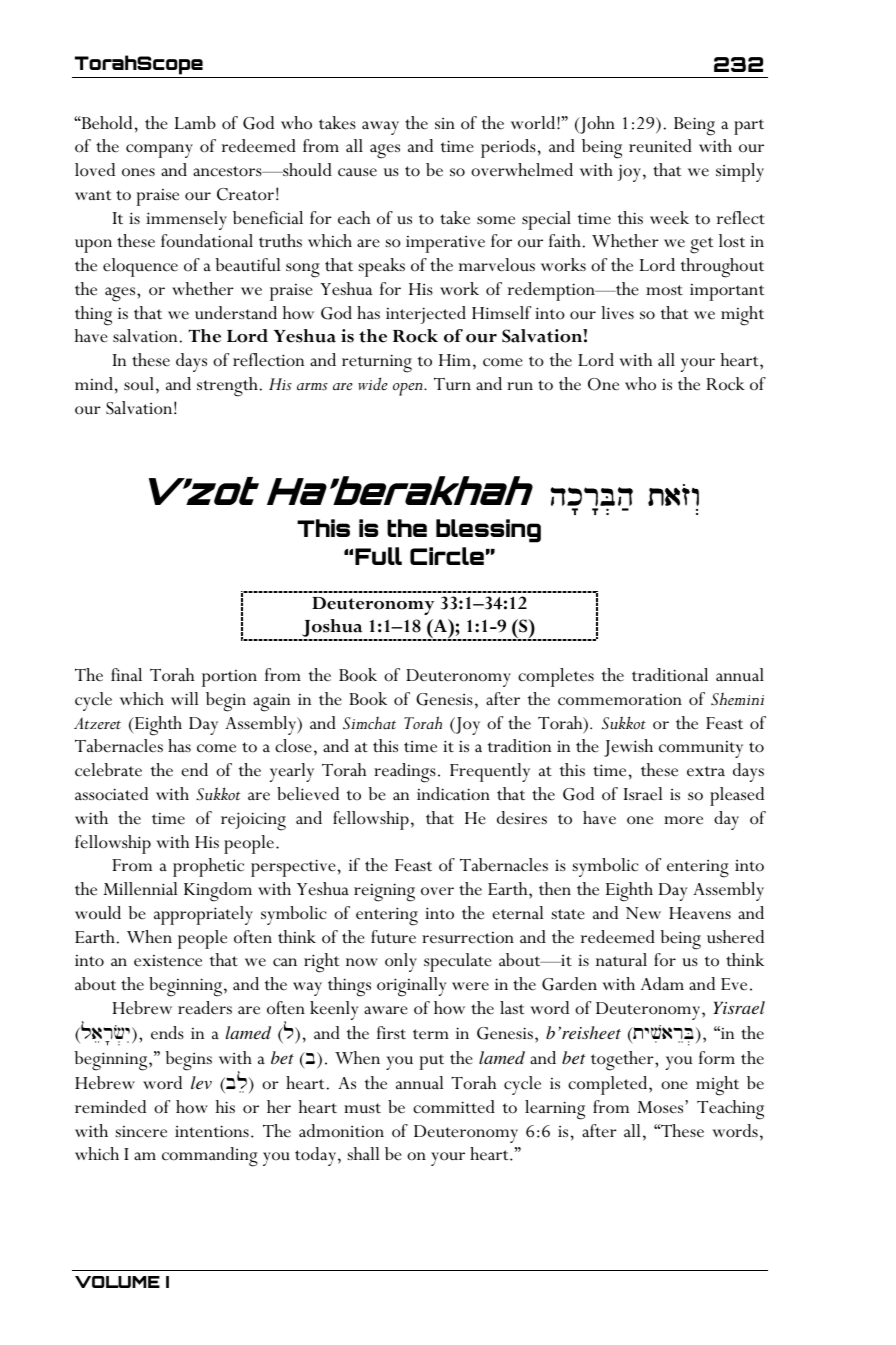  I want to click on shall, so click(364, 1154).
